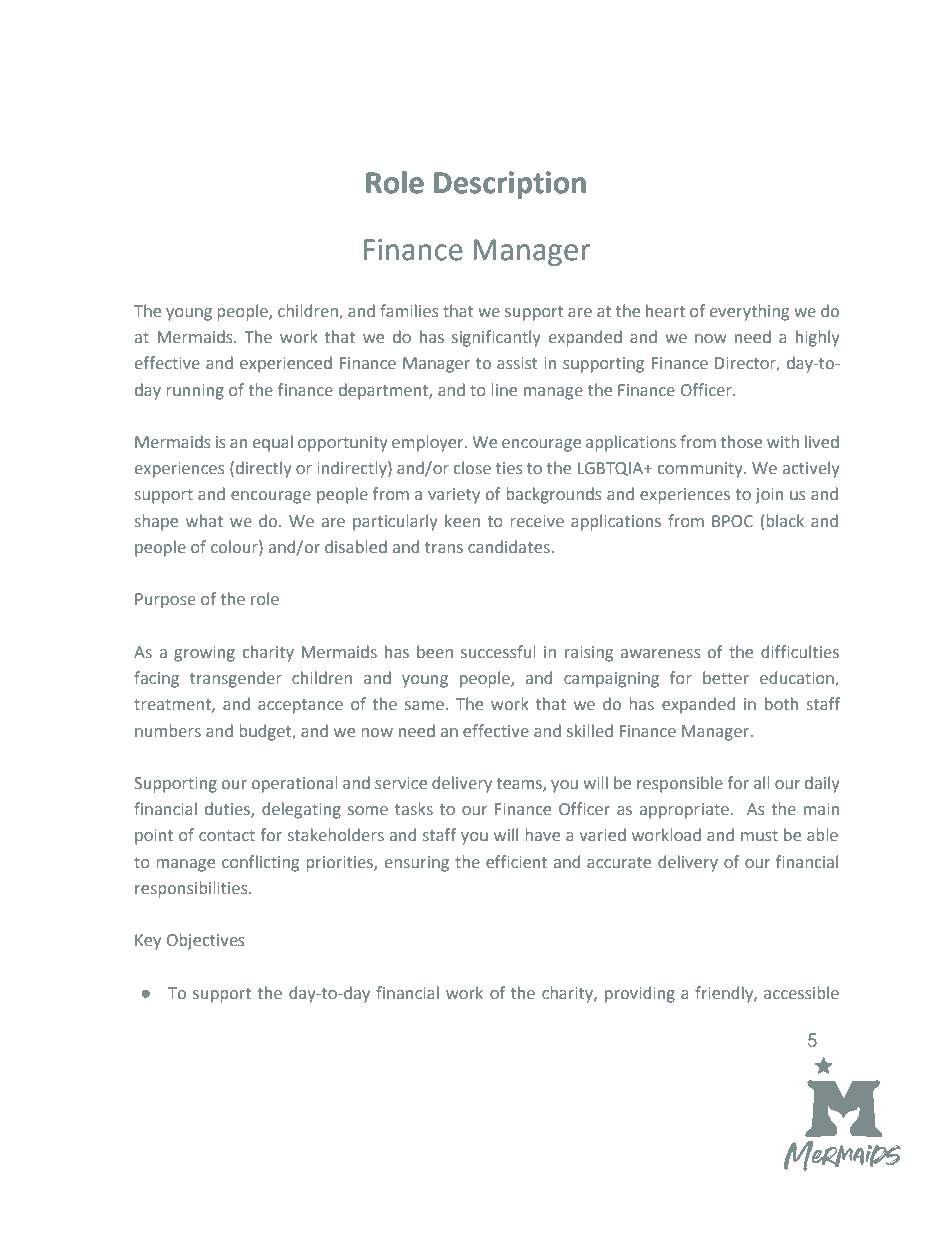  What do you see at coordinates (409, 310) in the screenshot?
I see `families` at bounding box center [409, 310].
